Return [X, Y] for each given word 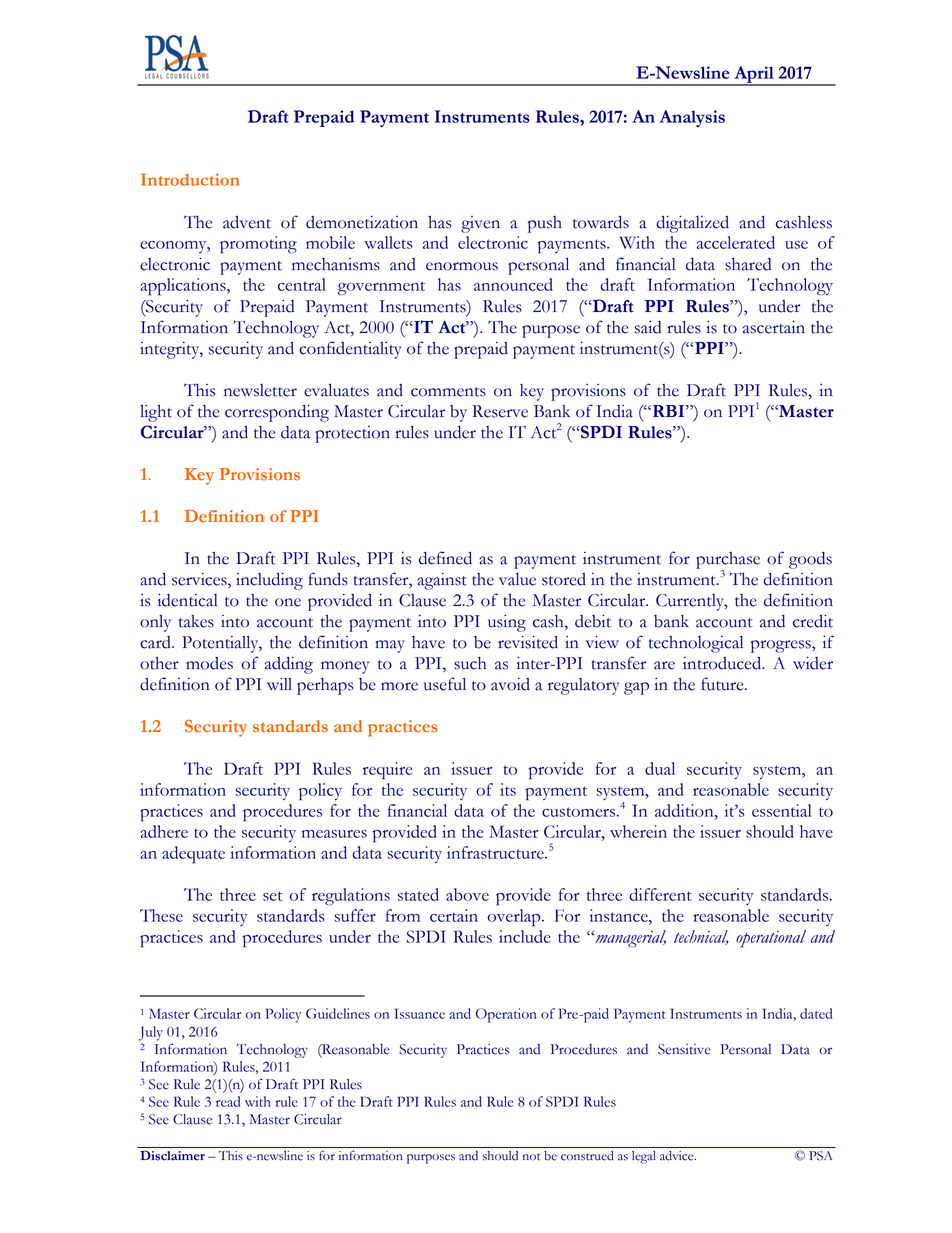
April [754, 76]
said [648, 327]
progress [782, 646]
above [467, 894]
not [531, 1157]
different [660, 894]
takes [196, 621]
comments [448, 392]
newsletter [260, 390]
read [228, 1101]
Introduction [190, 179]
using [507, 623]
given [480, 224]
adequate [193, 855]
